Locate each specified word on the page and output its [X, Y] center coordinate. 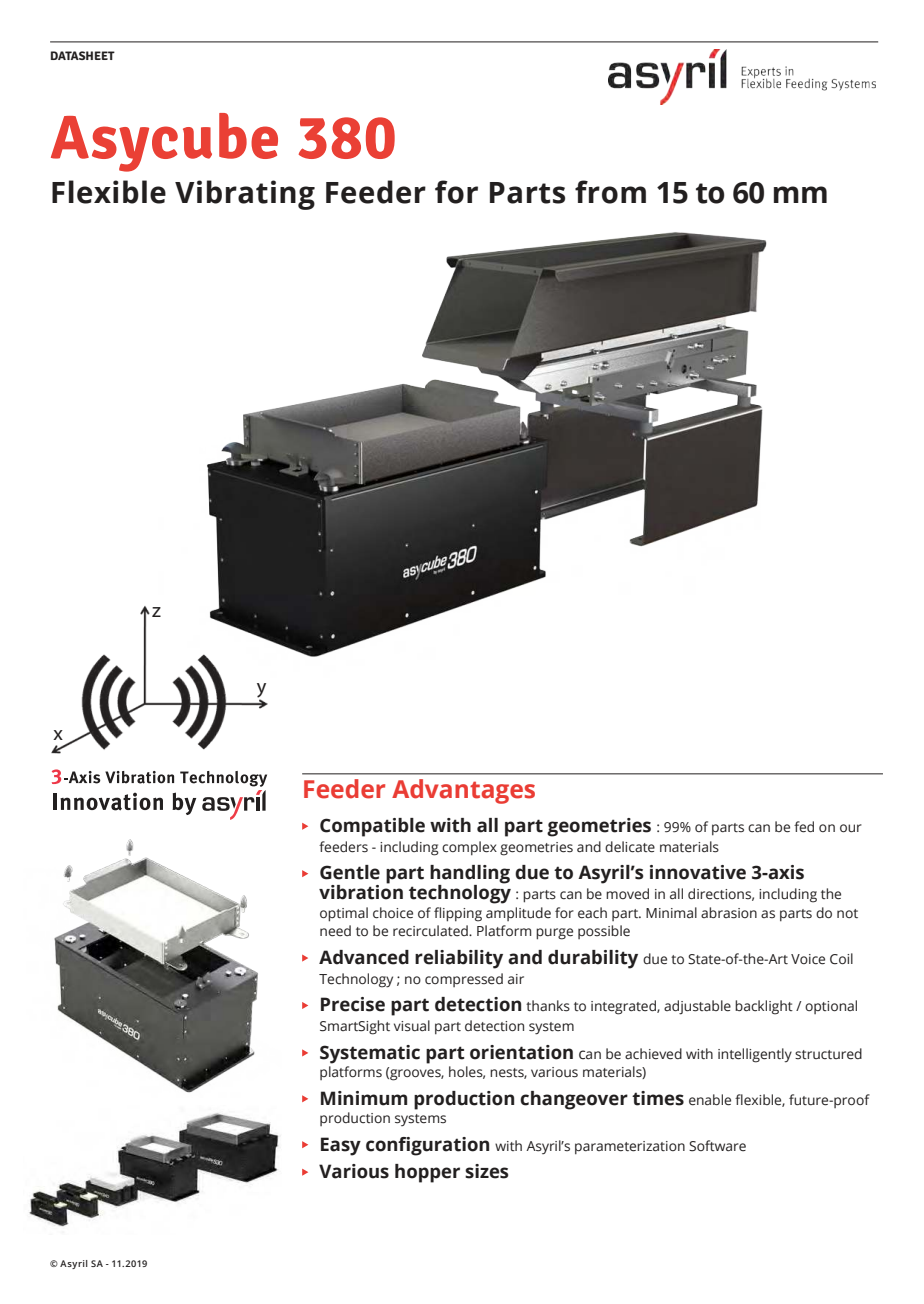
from [610, 192]
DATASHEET [83, 55]
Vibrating [245, 195]
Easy [341, 1146]
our [851, 828]
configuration [427, 1146]
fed [804, 827]
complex [469, 848]
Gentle [350, 872]
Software [717, 1146]
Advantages [463, 791]
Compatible [372, 827]
